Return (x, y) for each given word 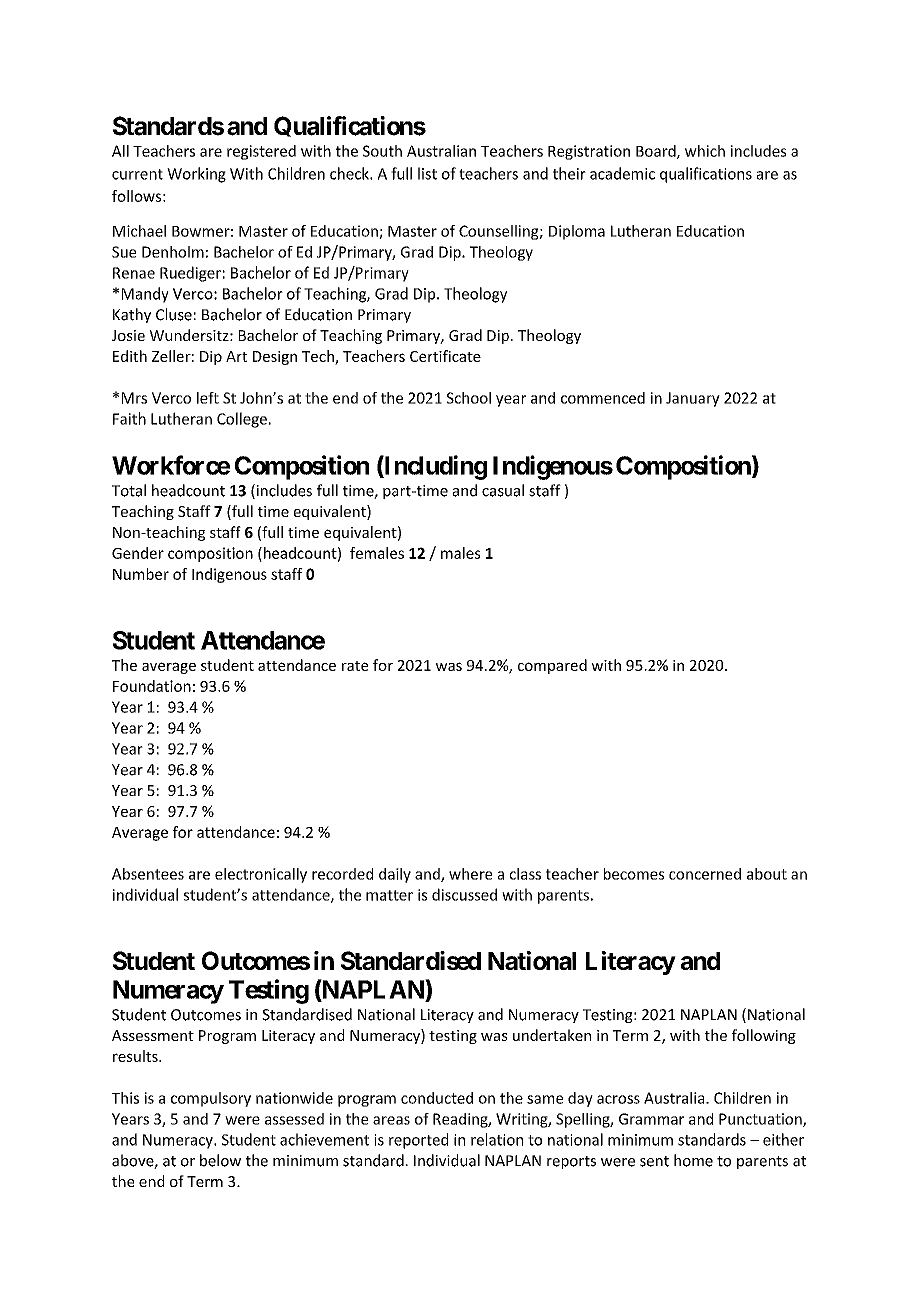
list (427, 173)
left (208, 398)
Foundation (152, 686)
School (468, 398)
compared (552, 666)
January (693, 399)
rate (355, 666)
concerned (705, 874)
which (705, 151)
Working (196, 175)
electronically (261, 875)
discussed (464, 894)
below (220, 1160)
